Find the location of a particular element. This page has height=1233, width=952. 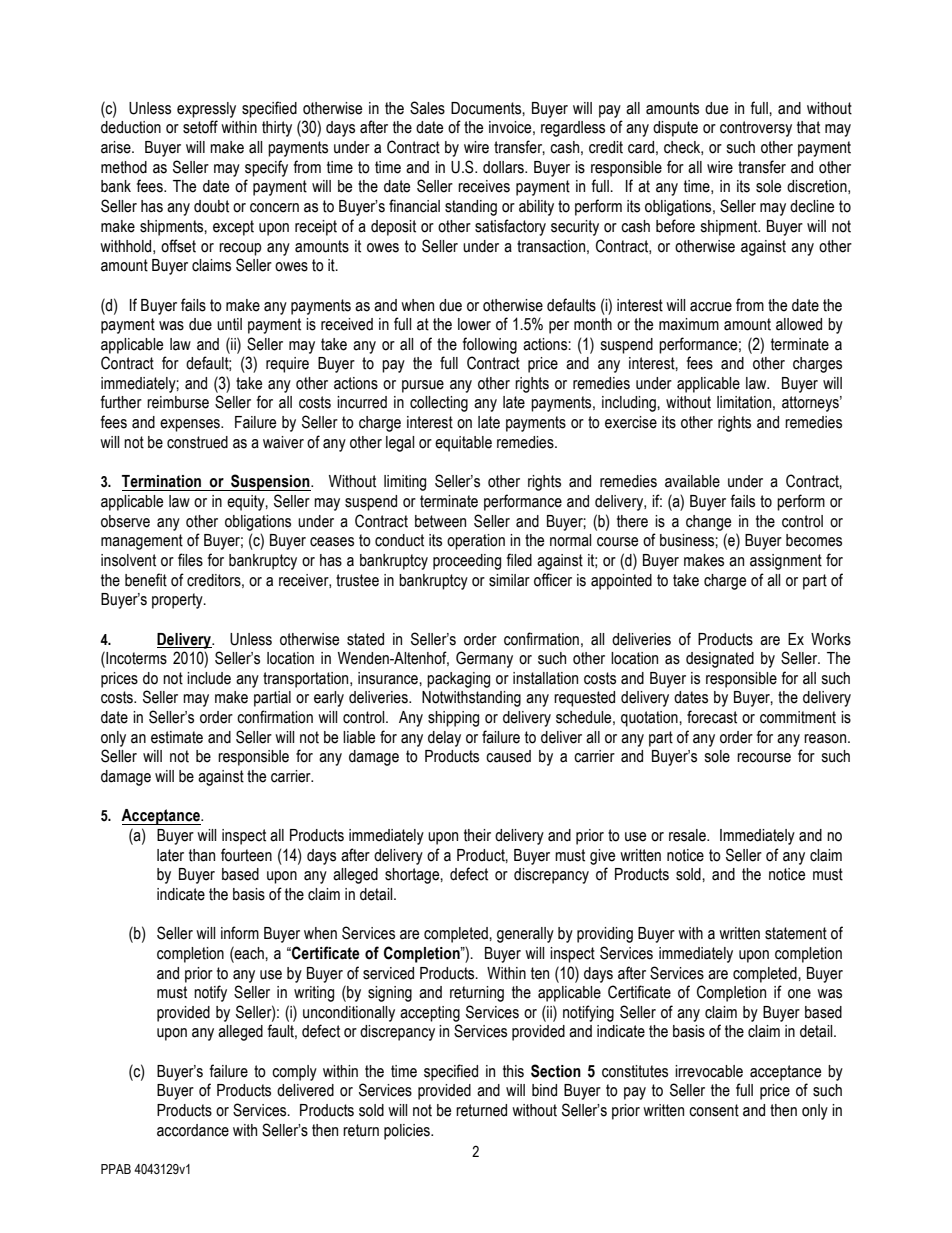

construed is located at coordinates (197, 442).
